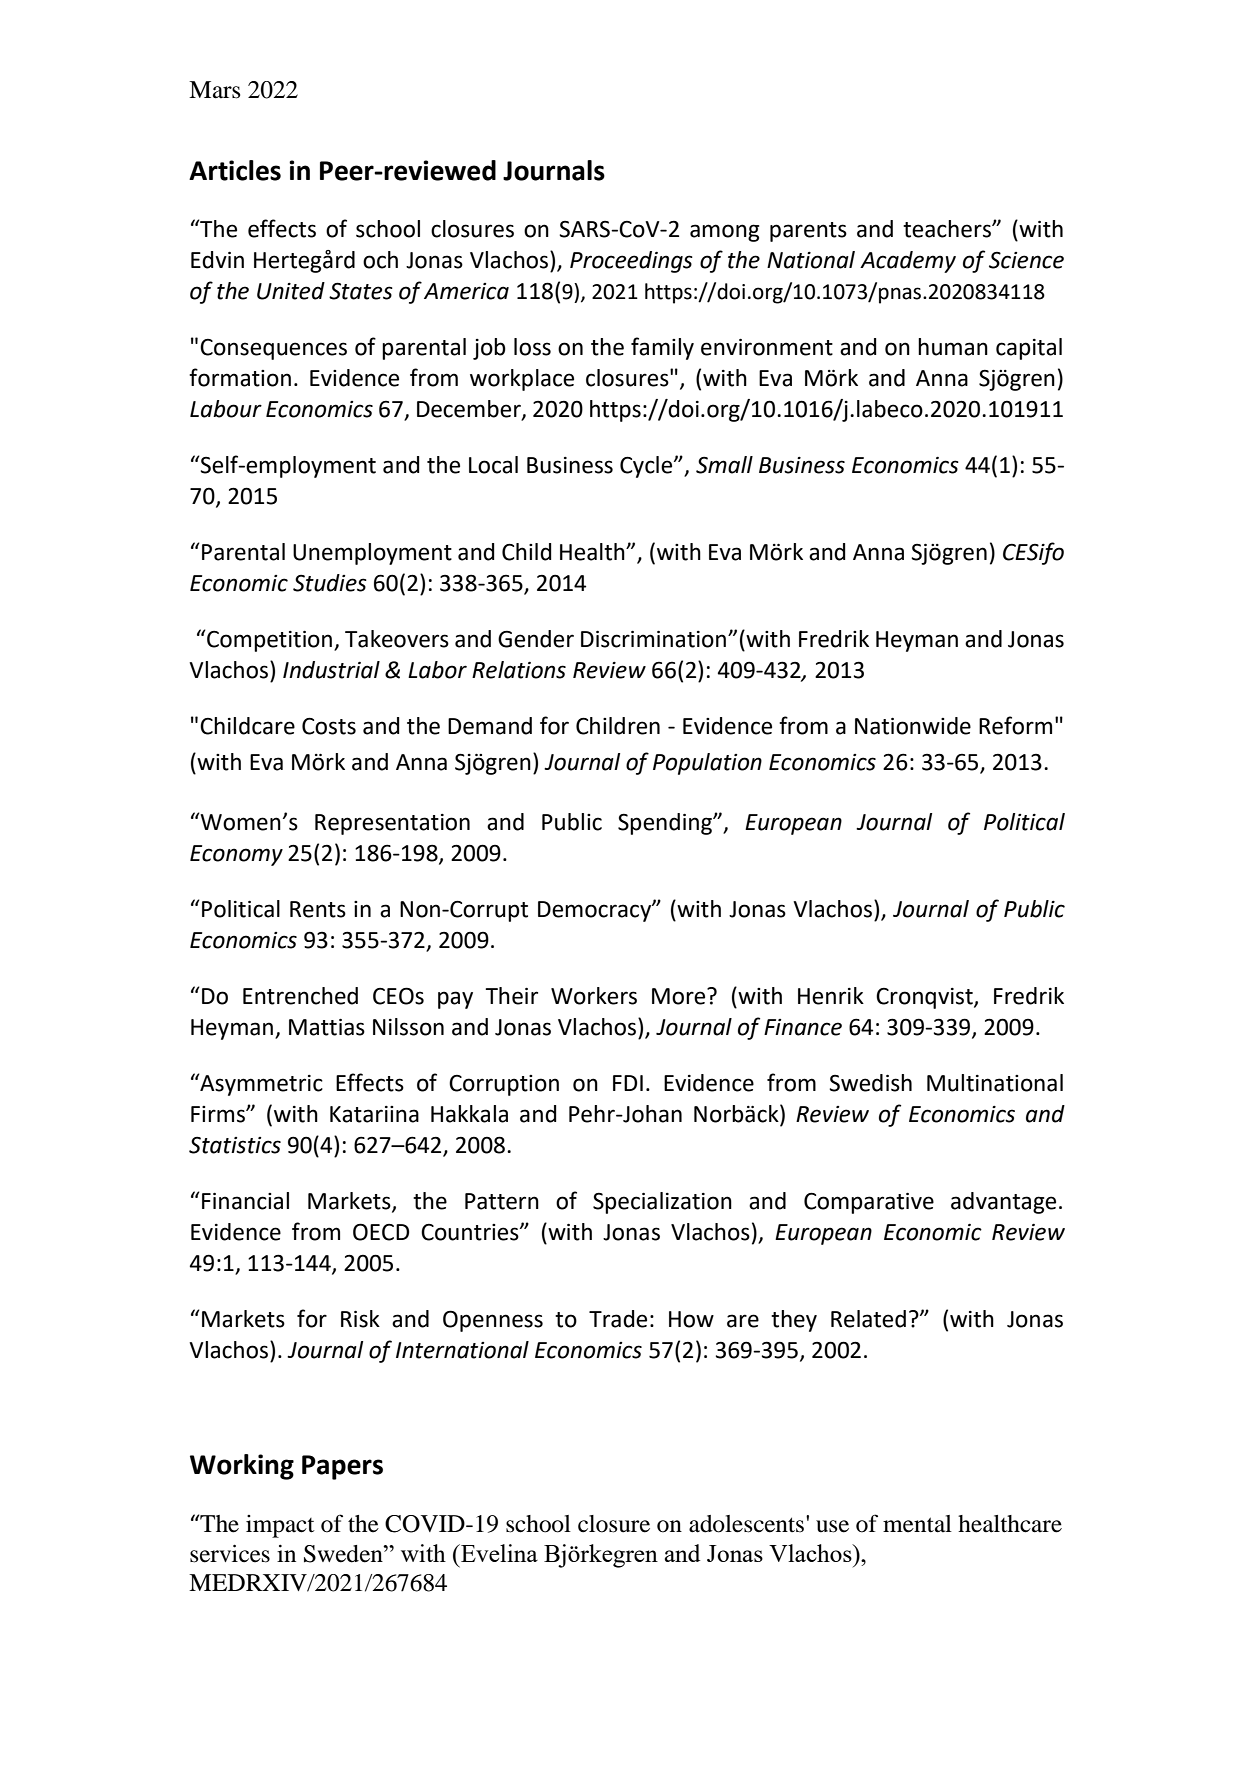  What do you see at coordinates (948, 229) in the screenshot?
I see `teachers` at bounding box center [948, 229].
